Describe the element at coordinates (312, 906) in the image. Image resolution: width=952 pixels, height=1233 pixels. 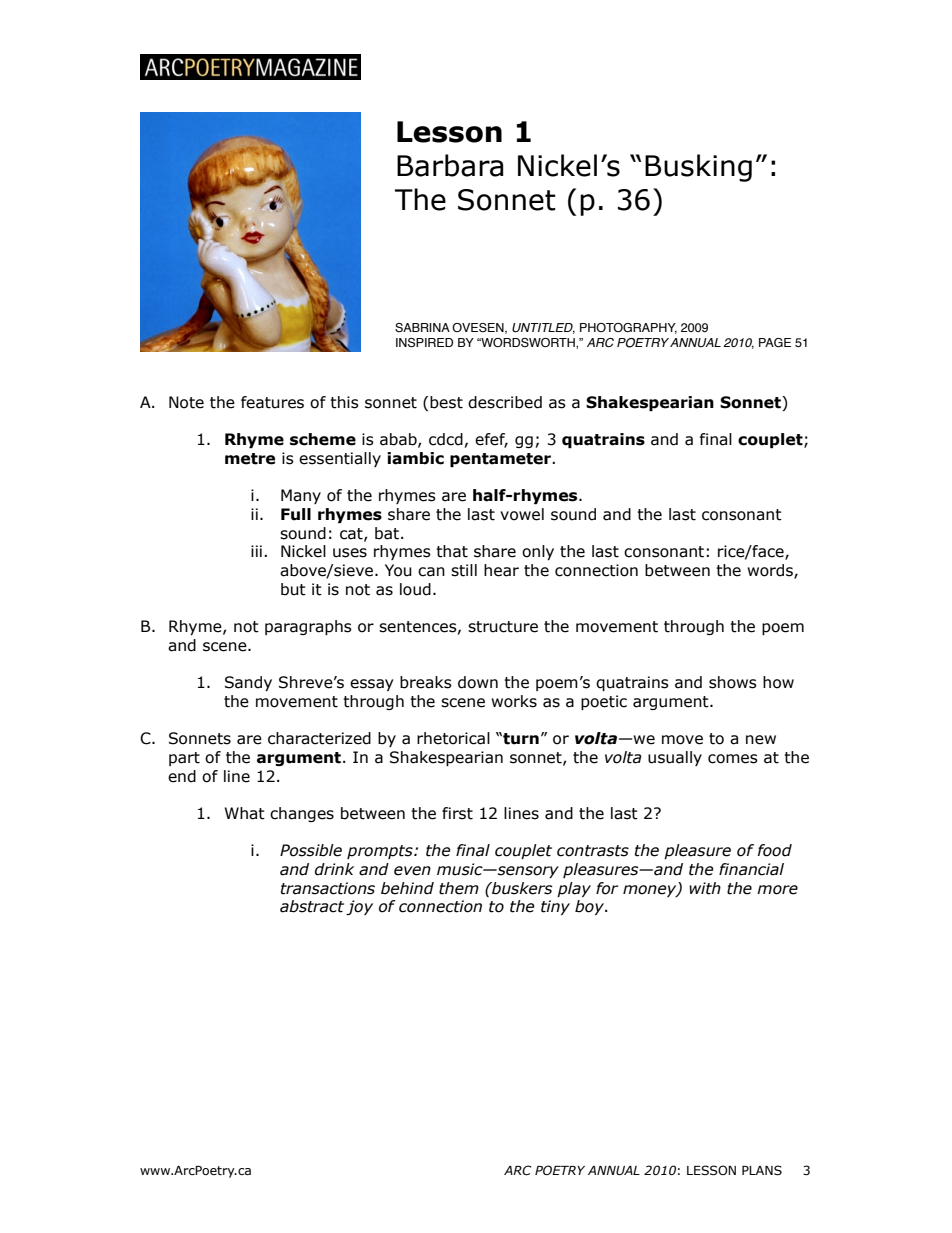
I see `abstract` at that location.
